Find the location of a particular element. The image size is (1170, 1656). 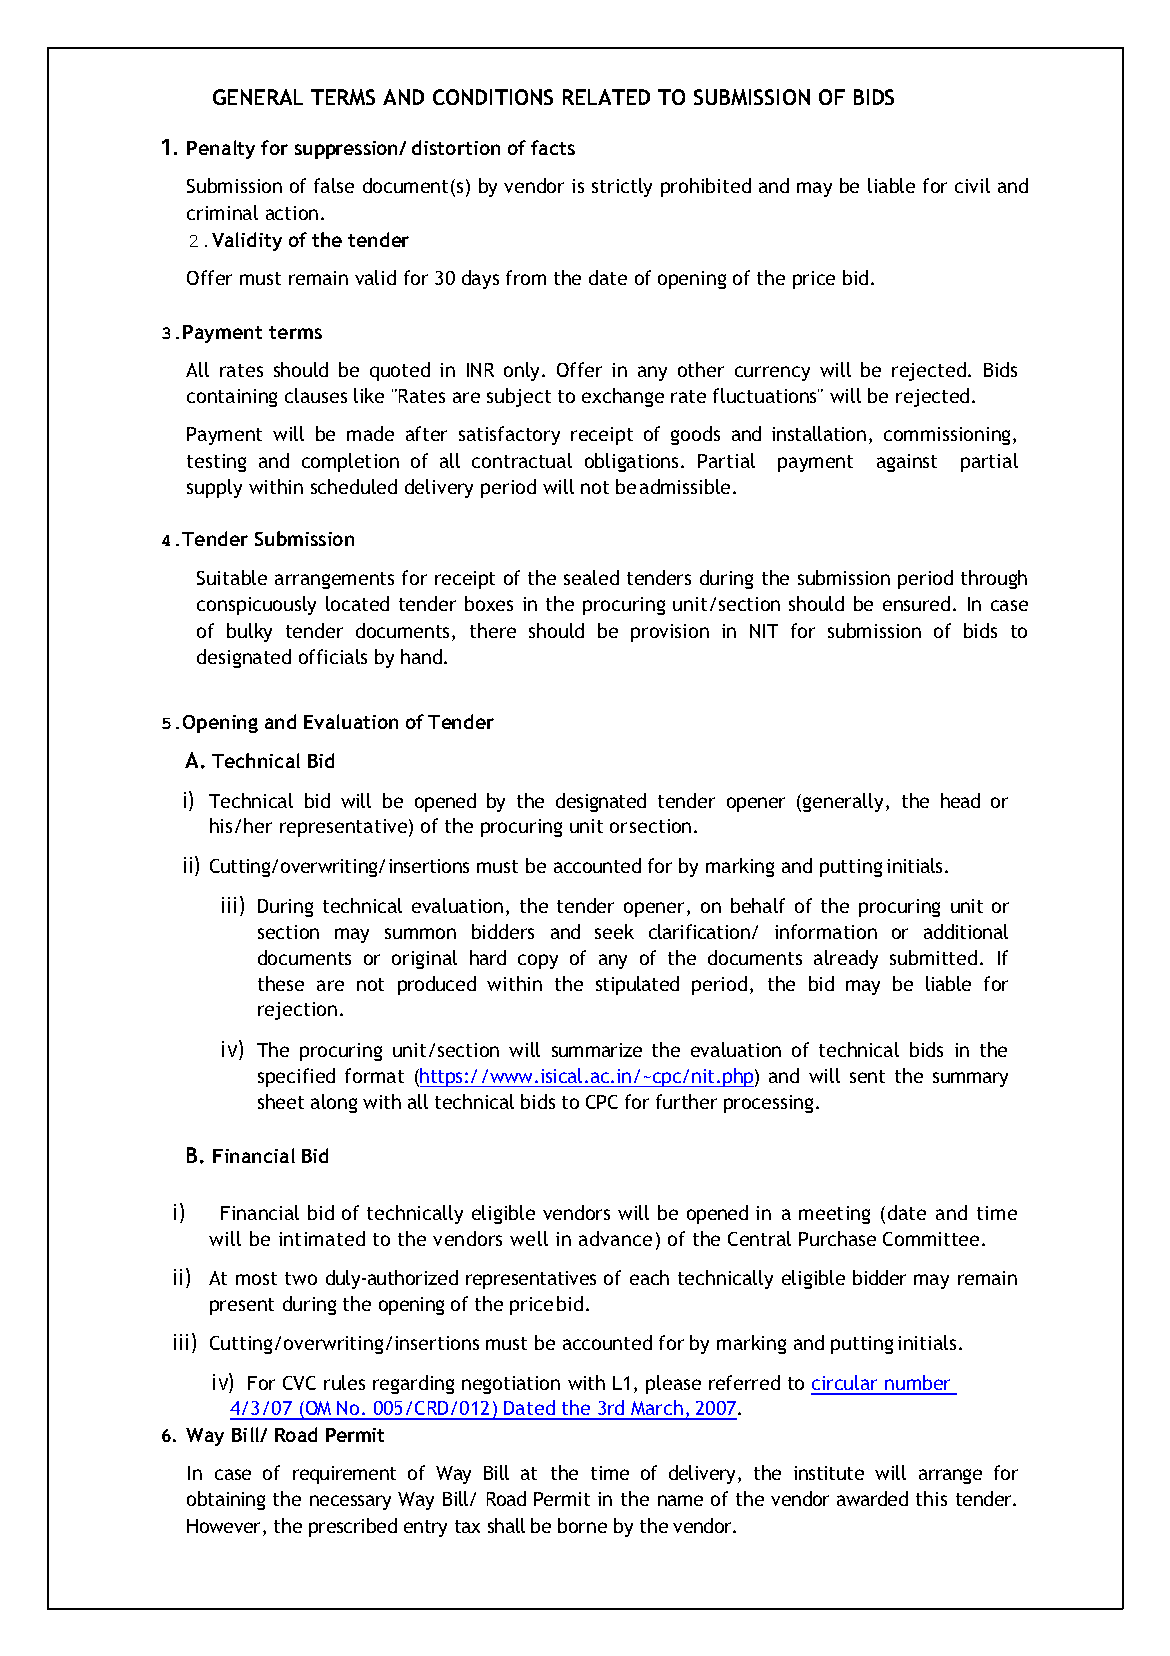

seek is located at coordinates (614, 931).
